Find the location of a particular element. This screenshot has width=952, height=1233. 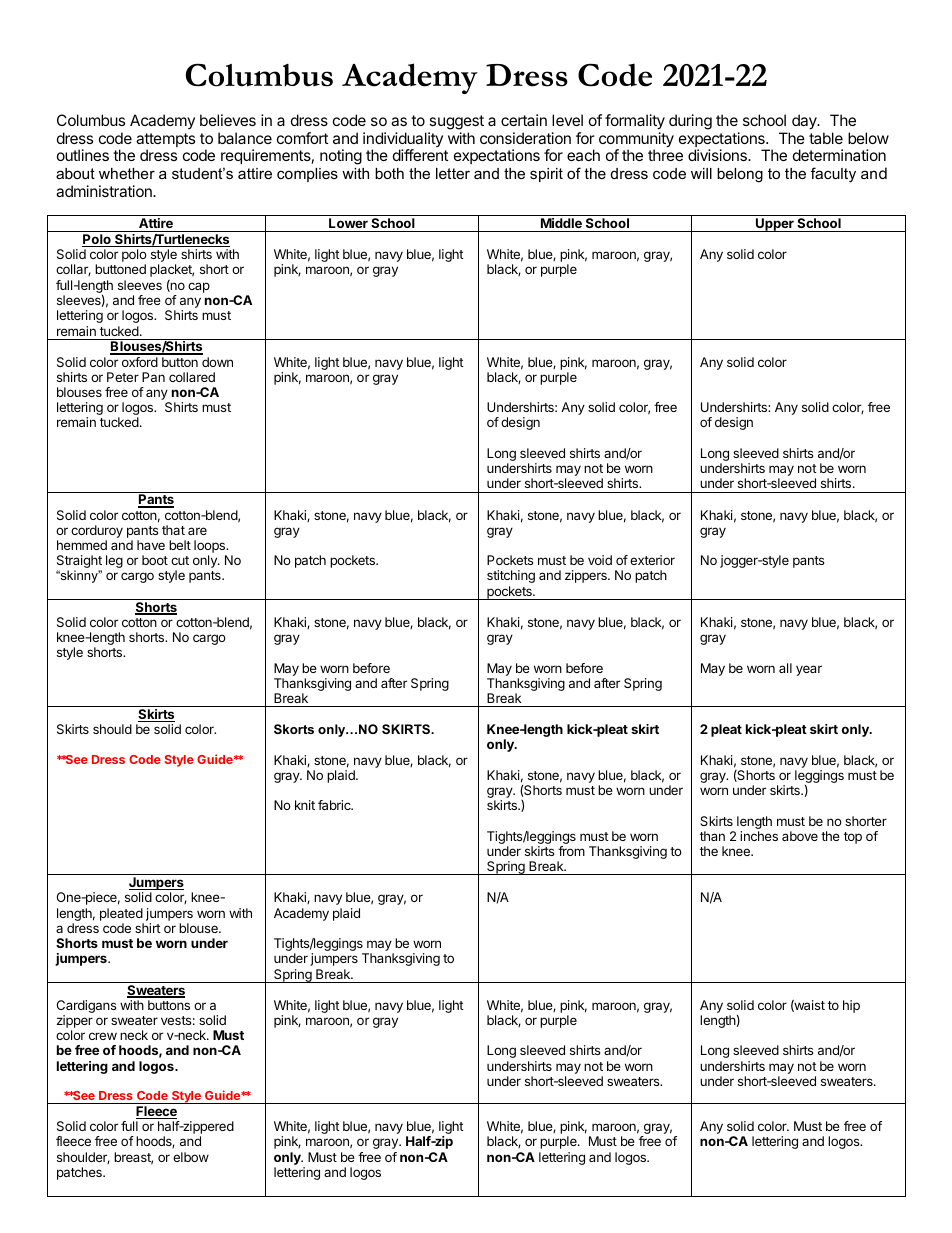

all is located at coordinates (785, 668).
